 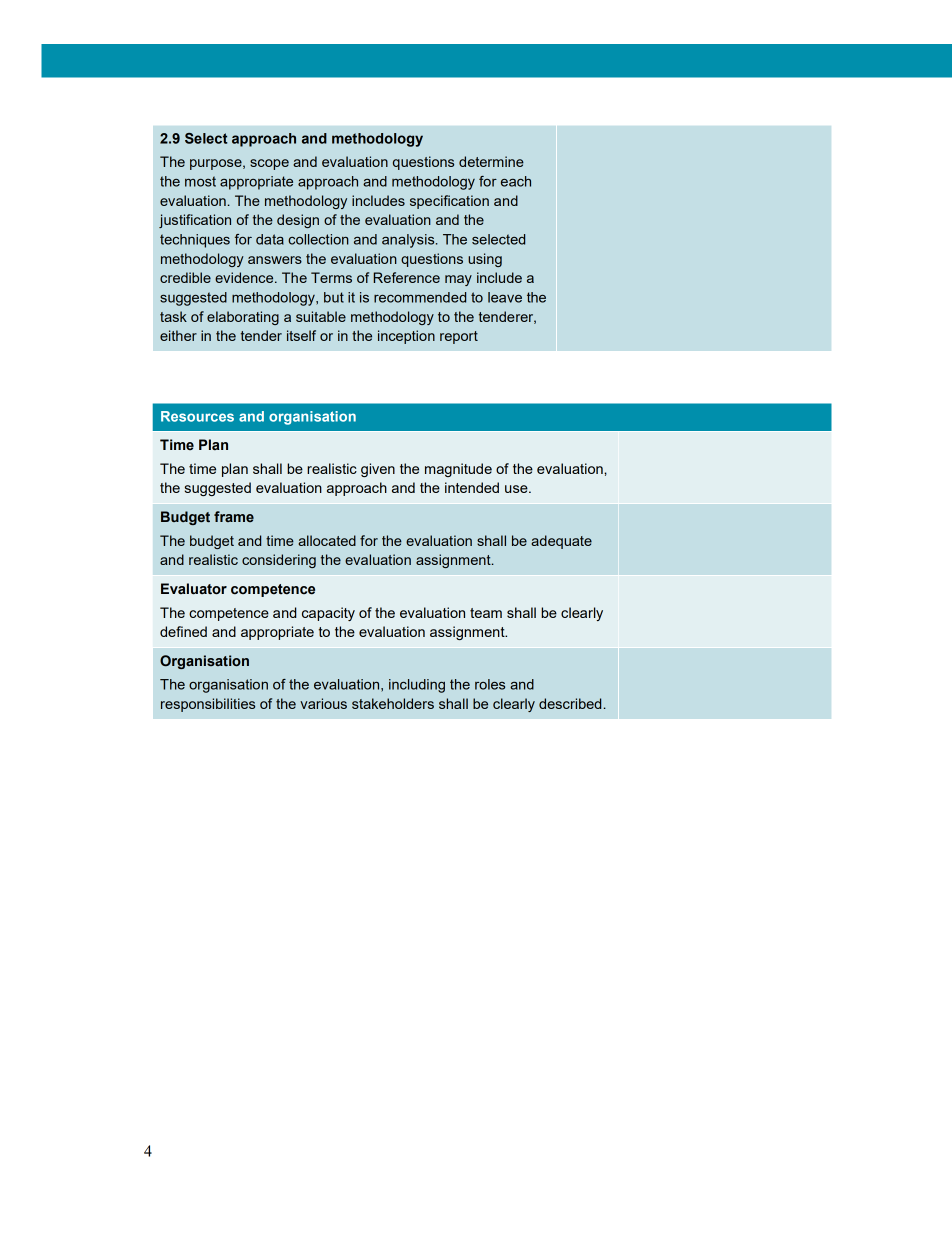 What do you see at coordinates (208, 705) in the document?
I see `responsibilities` at bounding box center [208, 705].
